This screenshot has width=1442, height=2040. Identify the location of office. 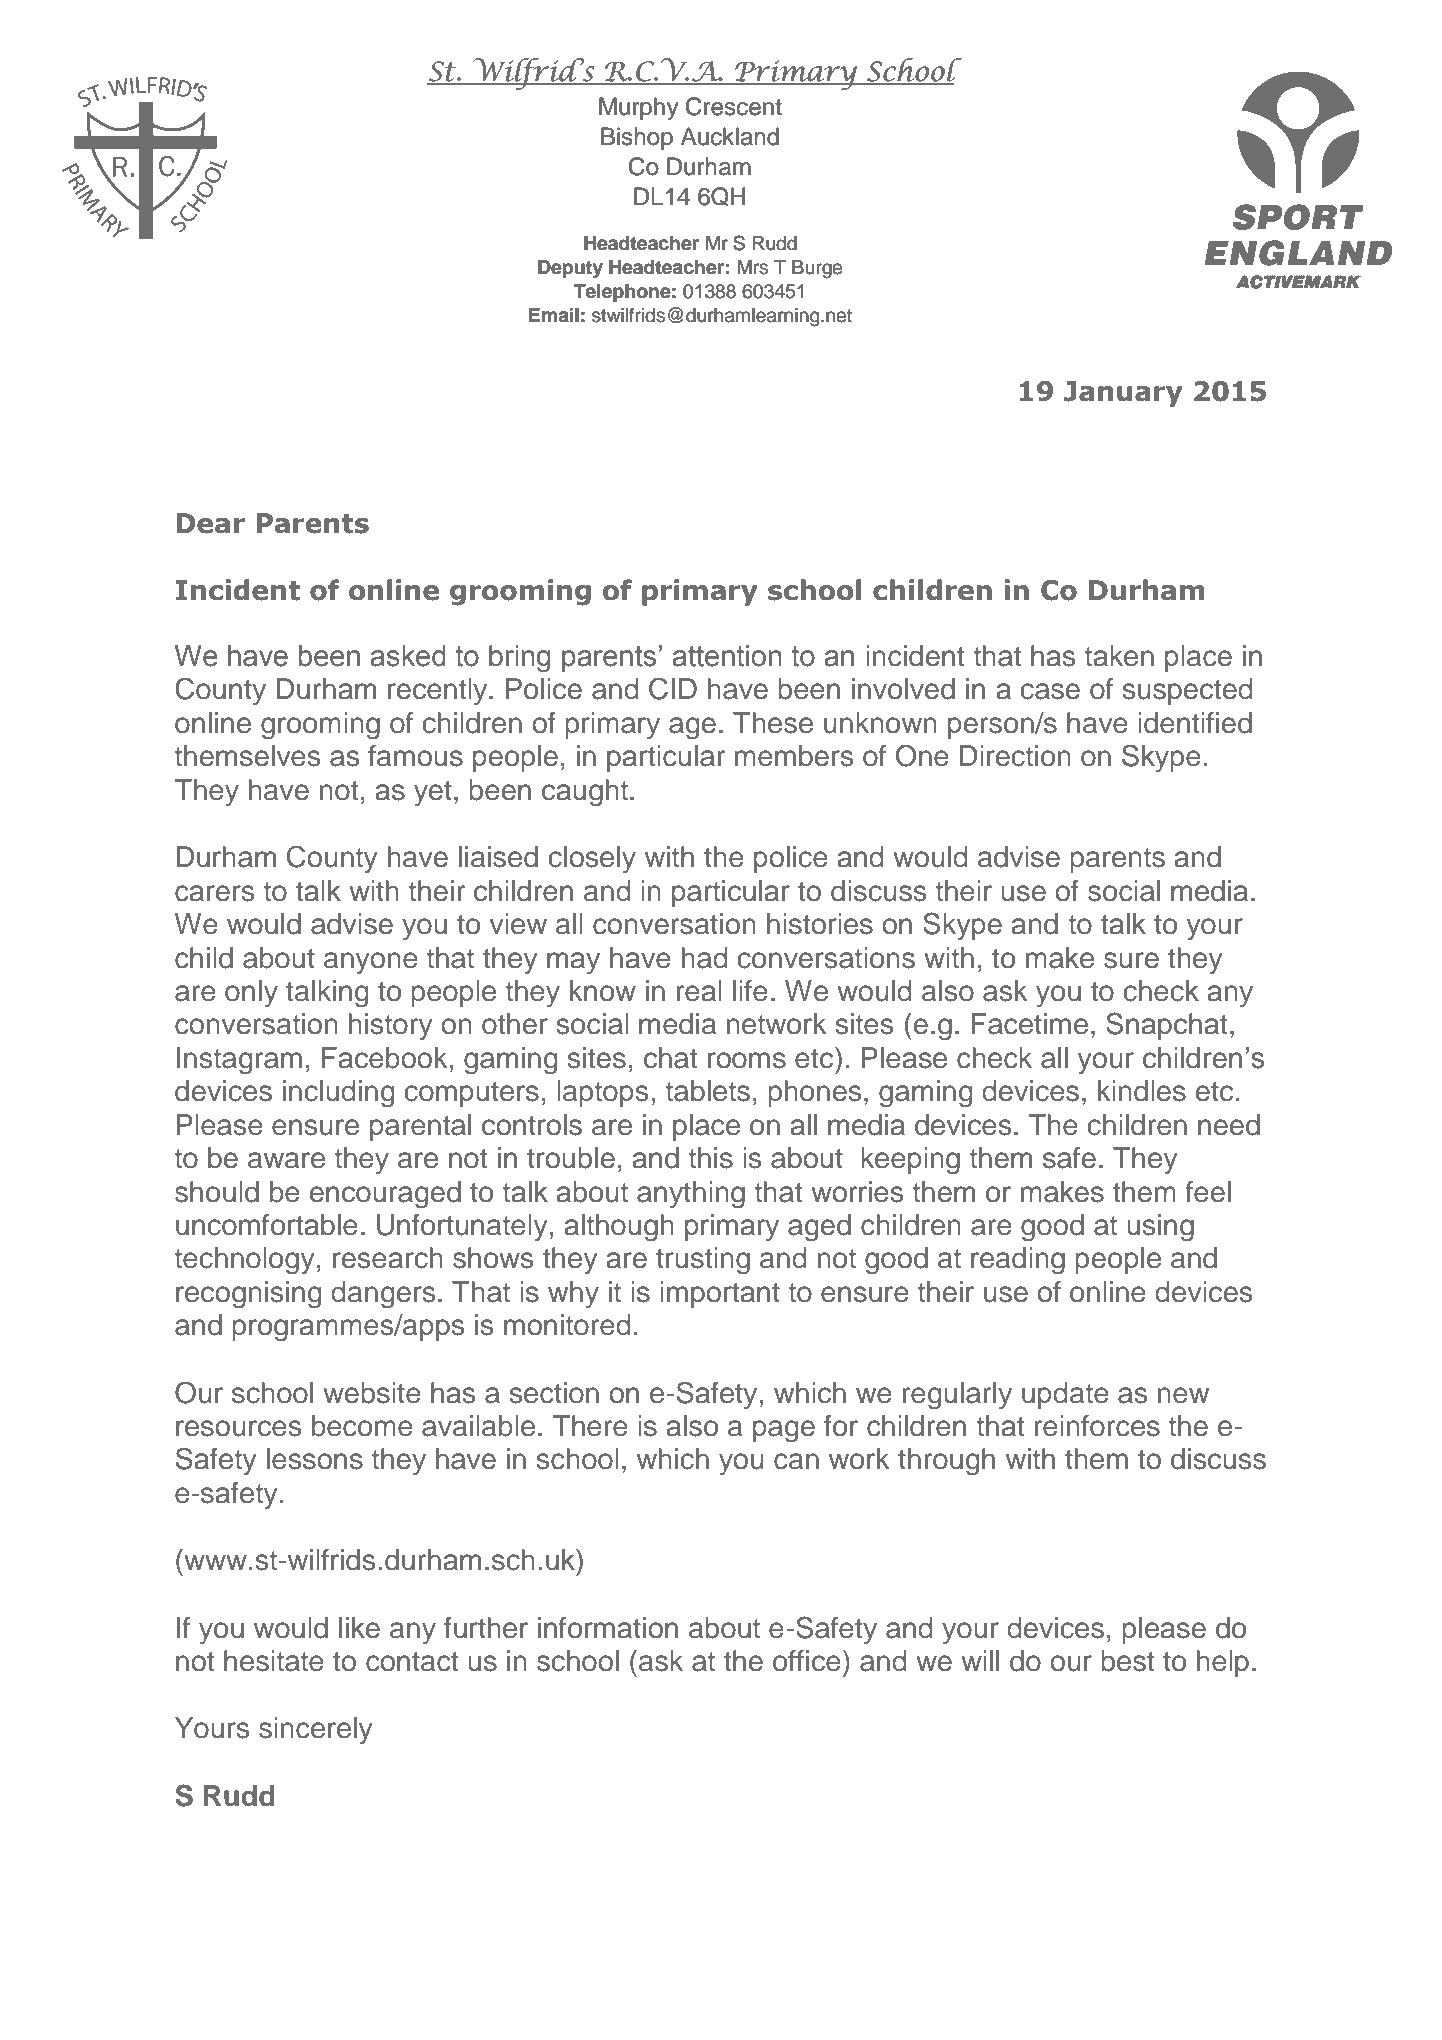
(807, 1661).
